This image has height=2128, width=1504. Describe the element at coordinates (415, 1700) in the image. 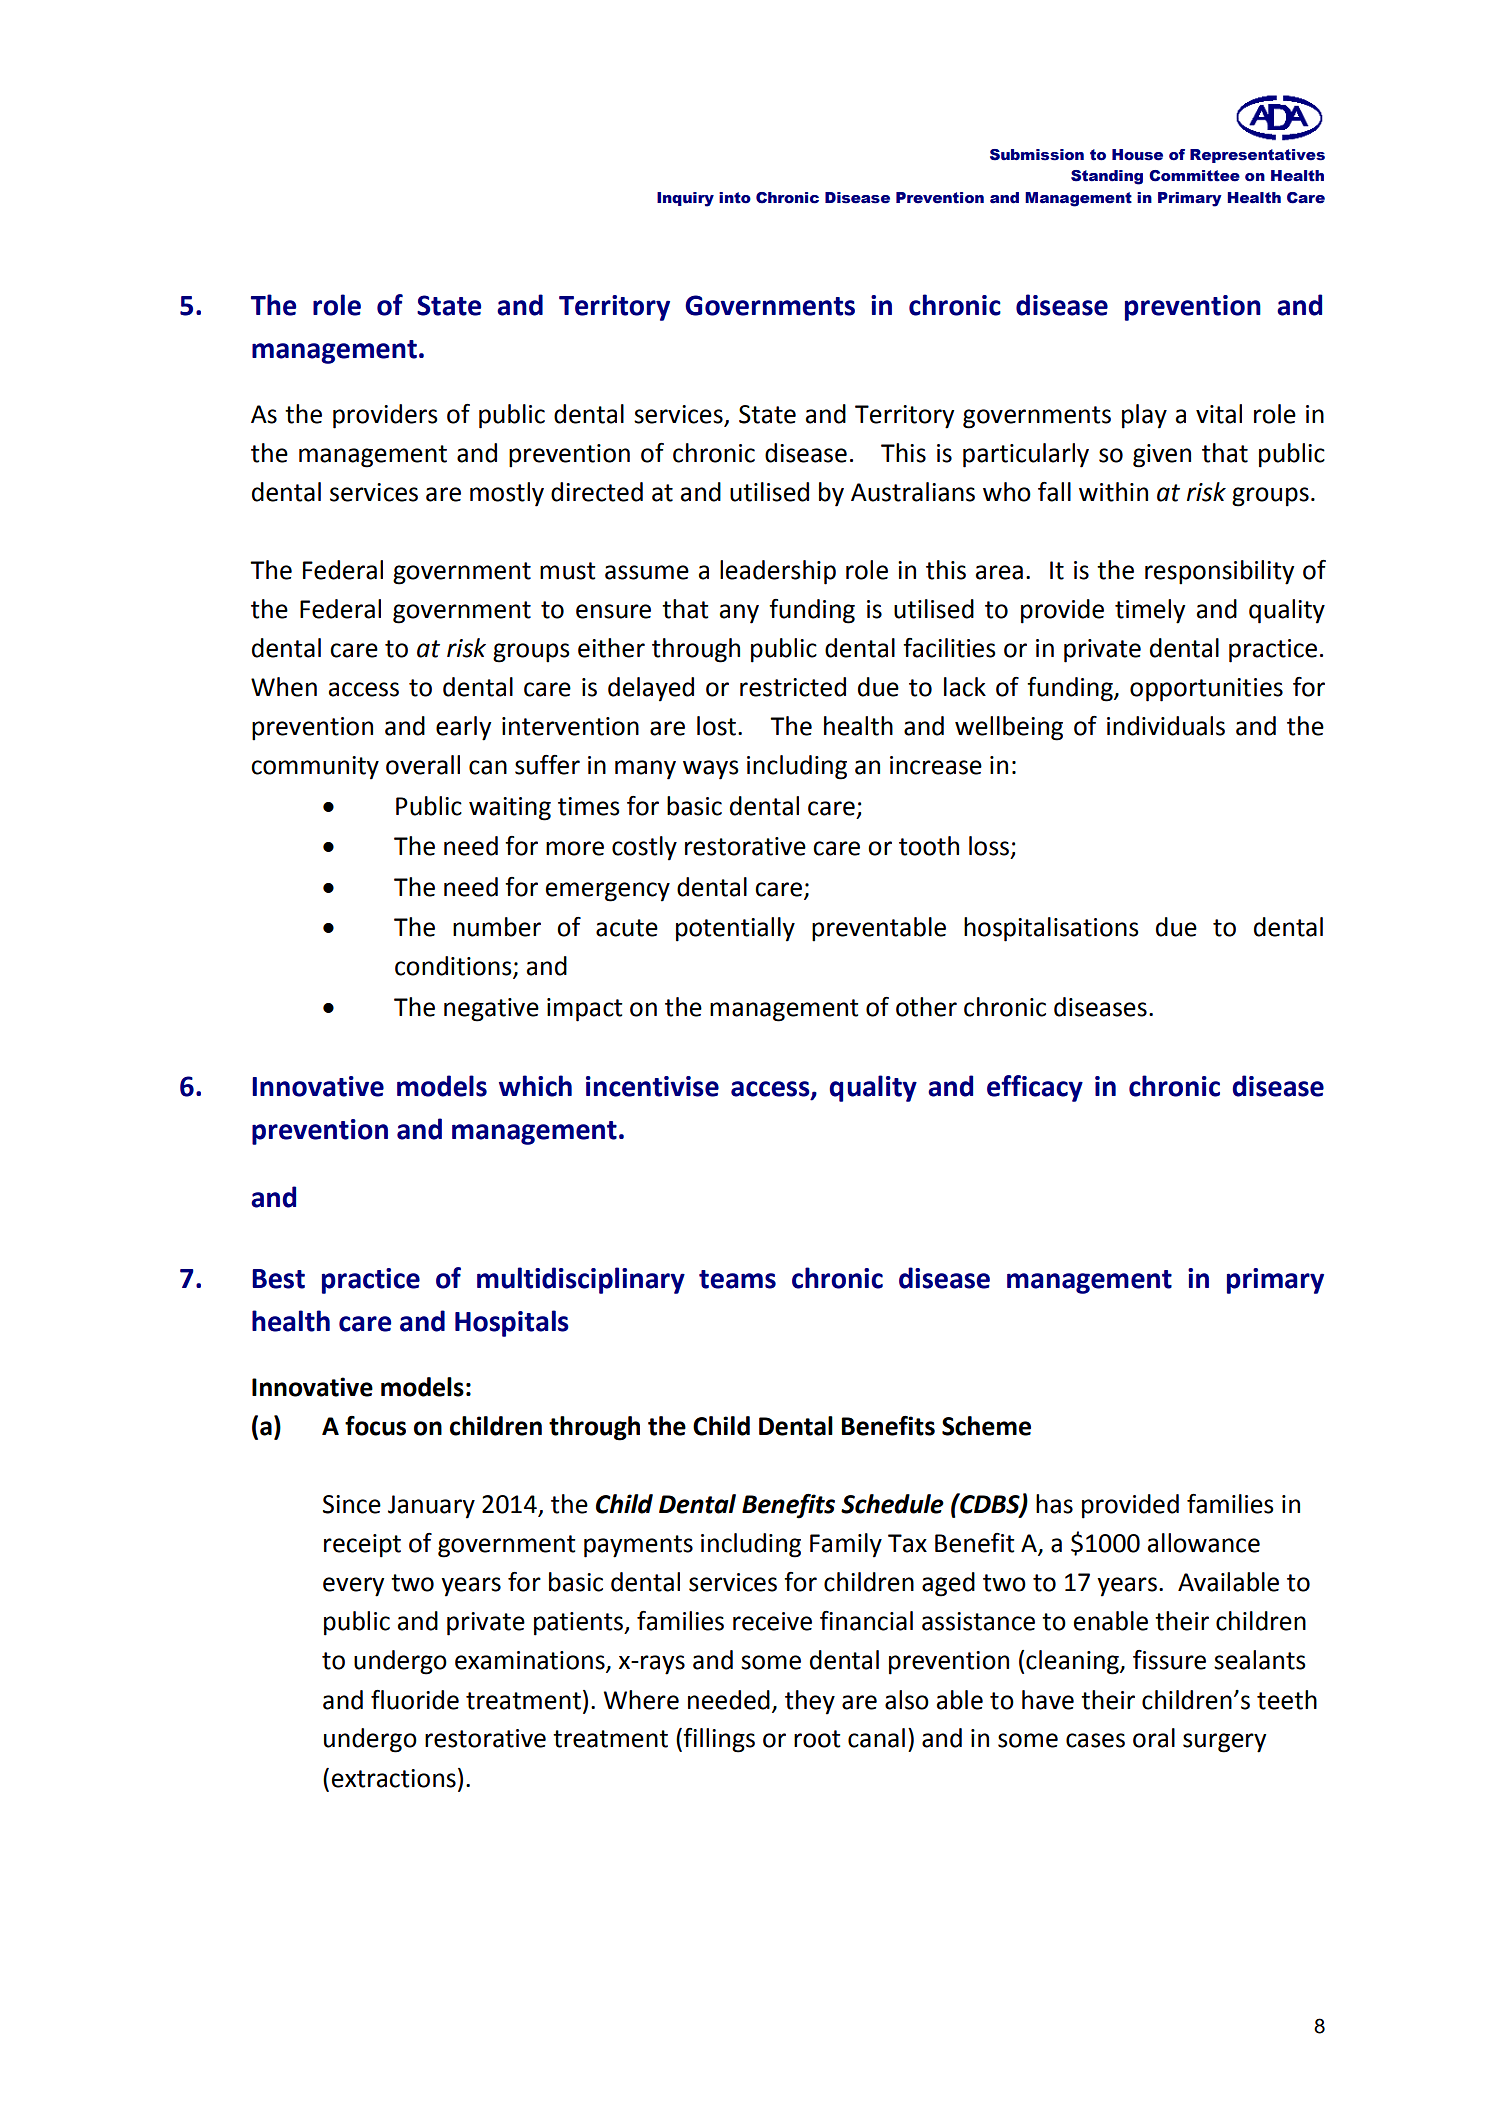

I see `fluoride` at that location.
